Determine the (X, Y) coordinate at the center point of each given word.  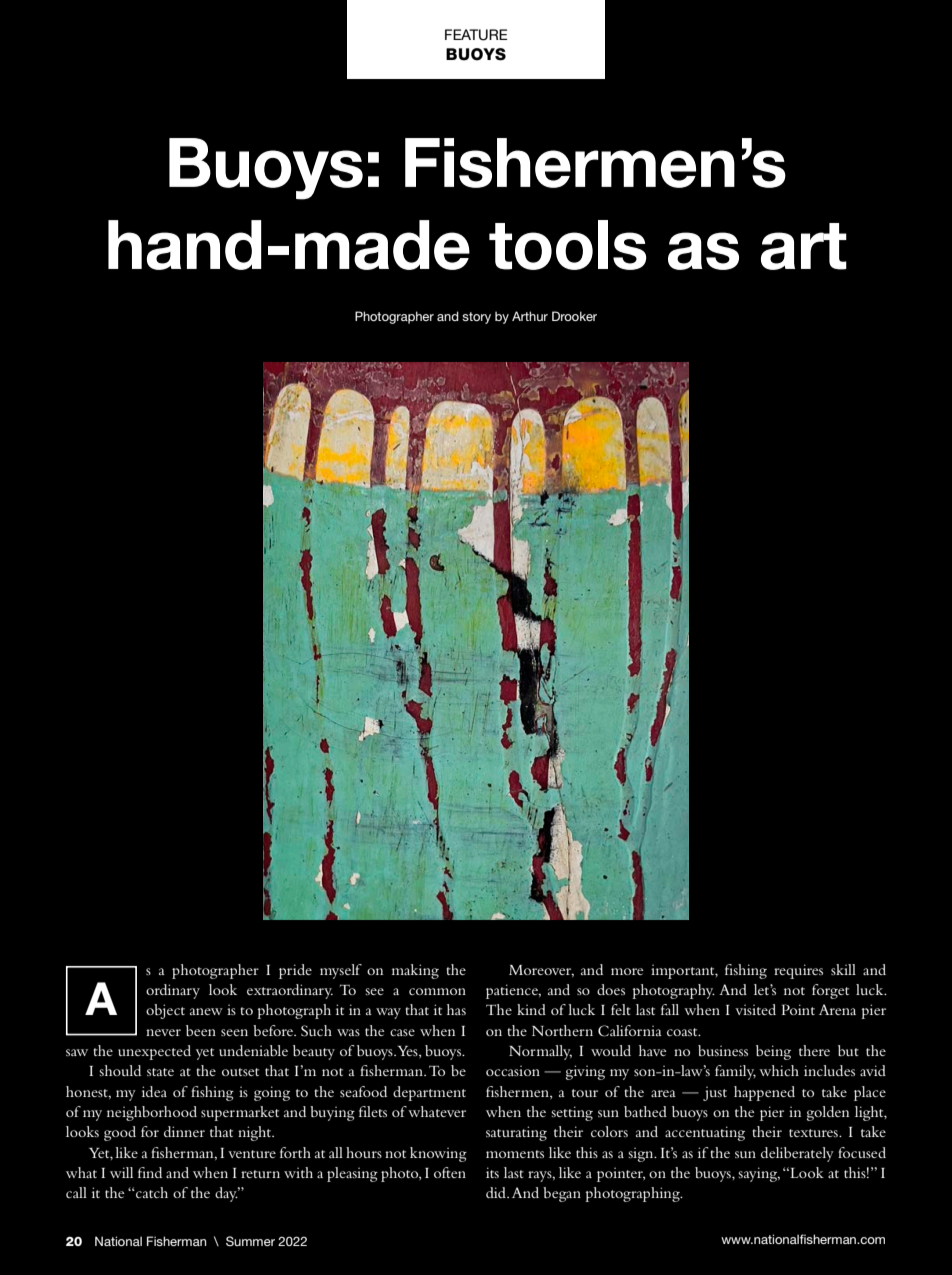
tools (567, 245)
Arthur (530, 316)
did (497, 1192)
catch (151, 1192)
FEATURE (476, 35)
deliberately (797, 1154)
